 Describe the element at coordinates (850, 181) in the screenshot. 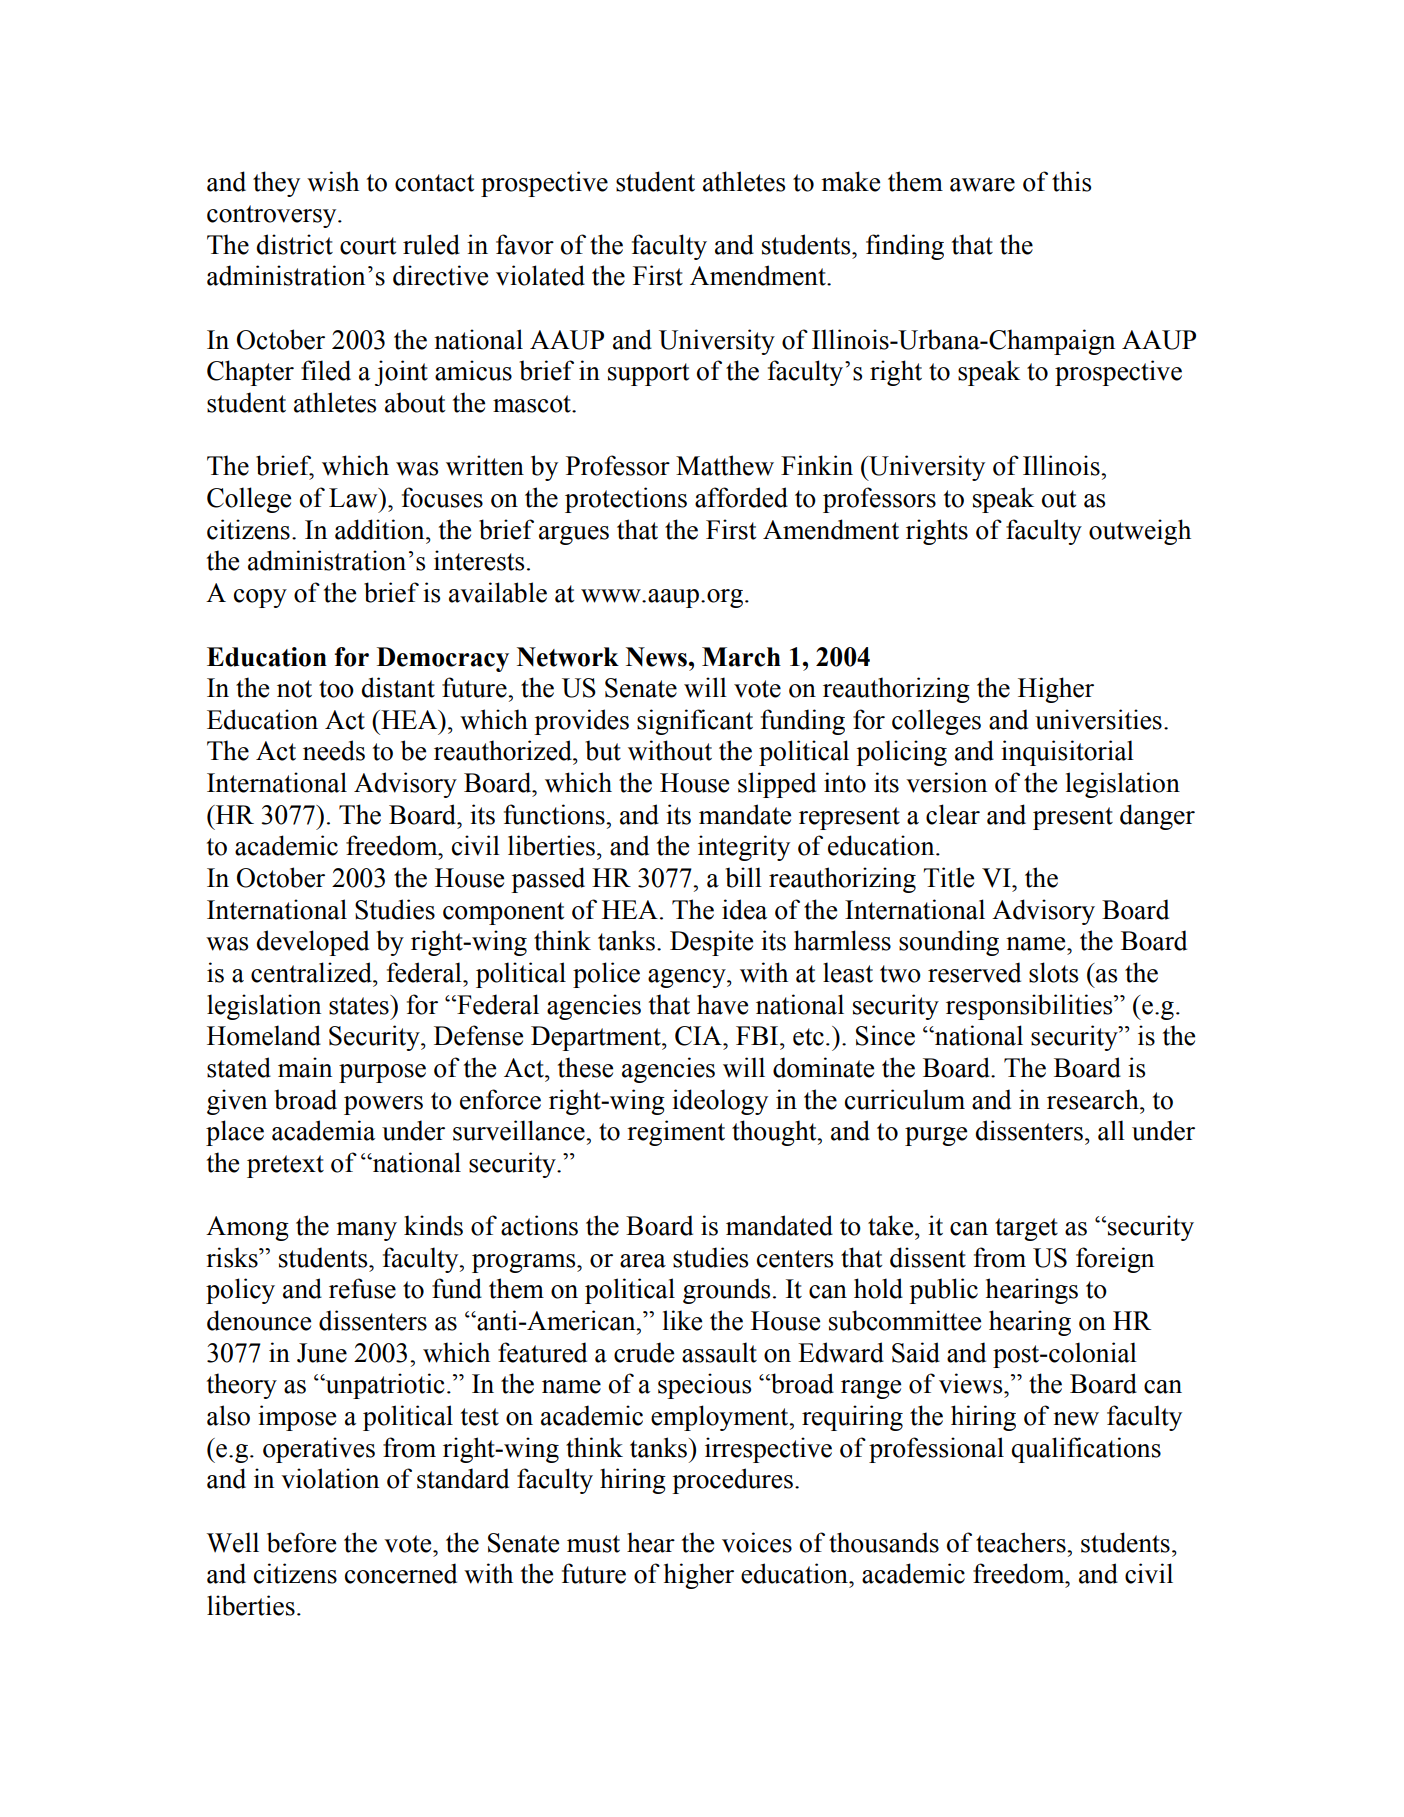

I see `make` at that location.
